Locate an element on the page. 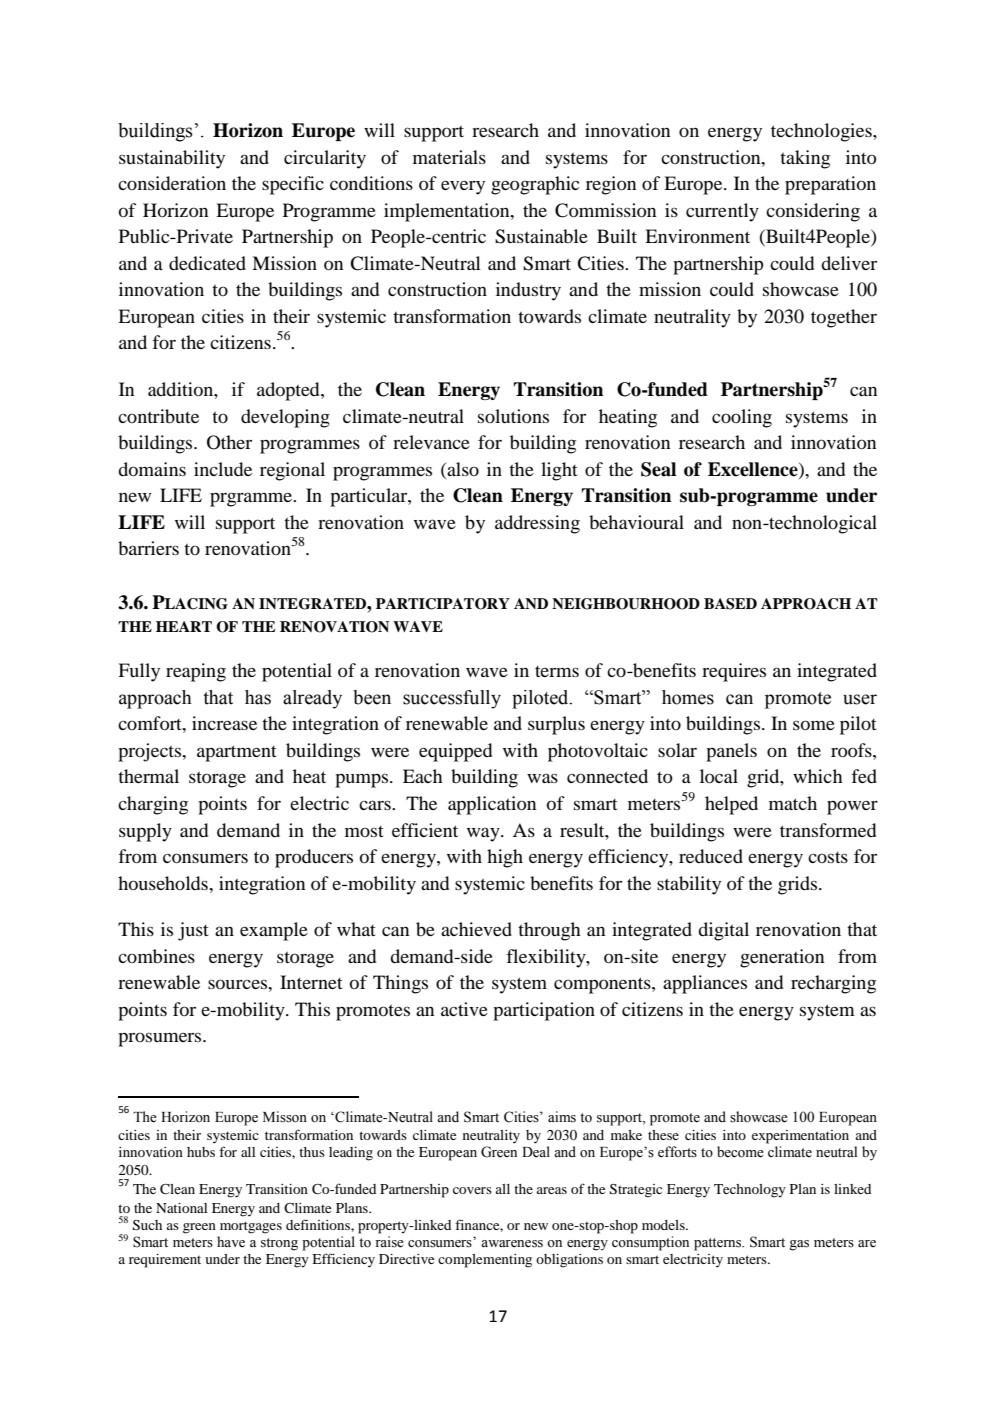  include is located at coordinates (223, 469).
